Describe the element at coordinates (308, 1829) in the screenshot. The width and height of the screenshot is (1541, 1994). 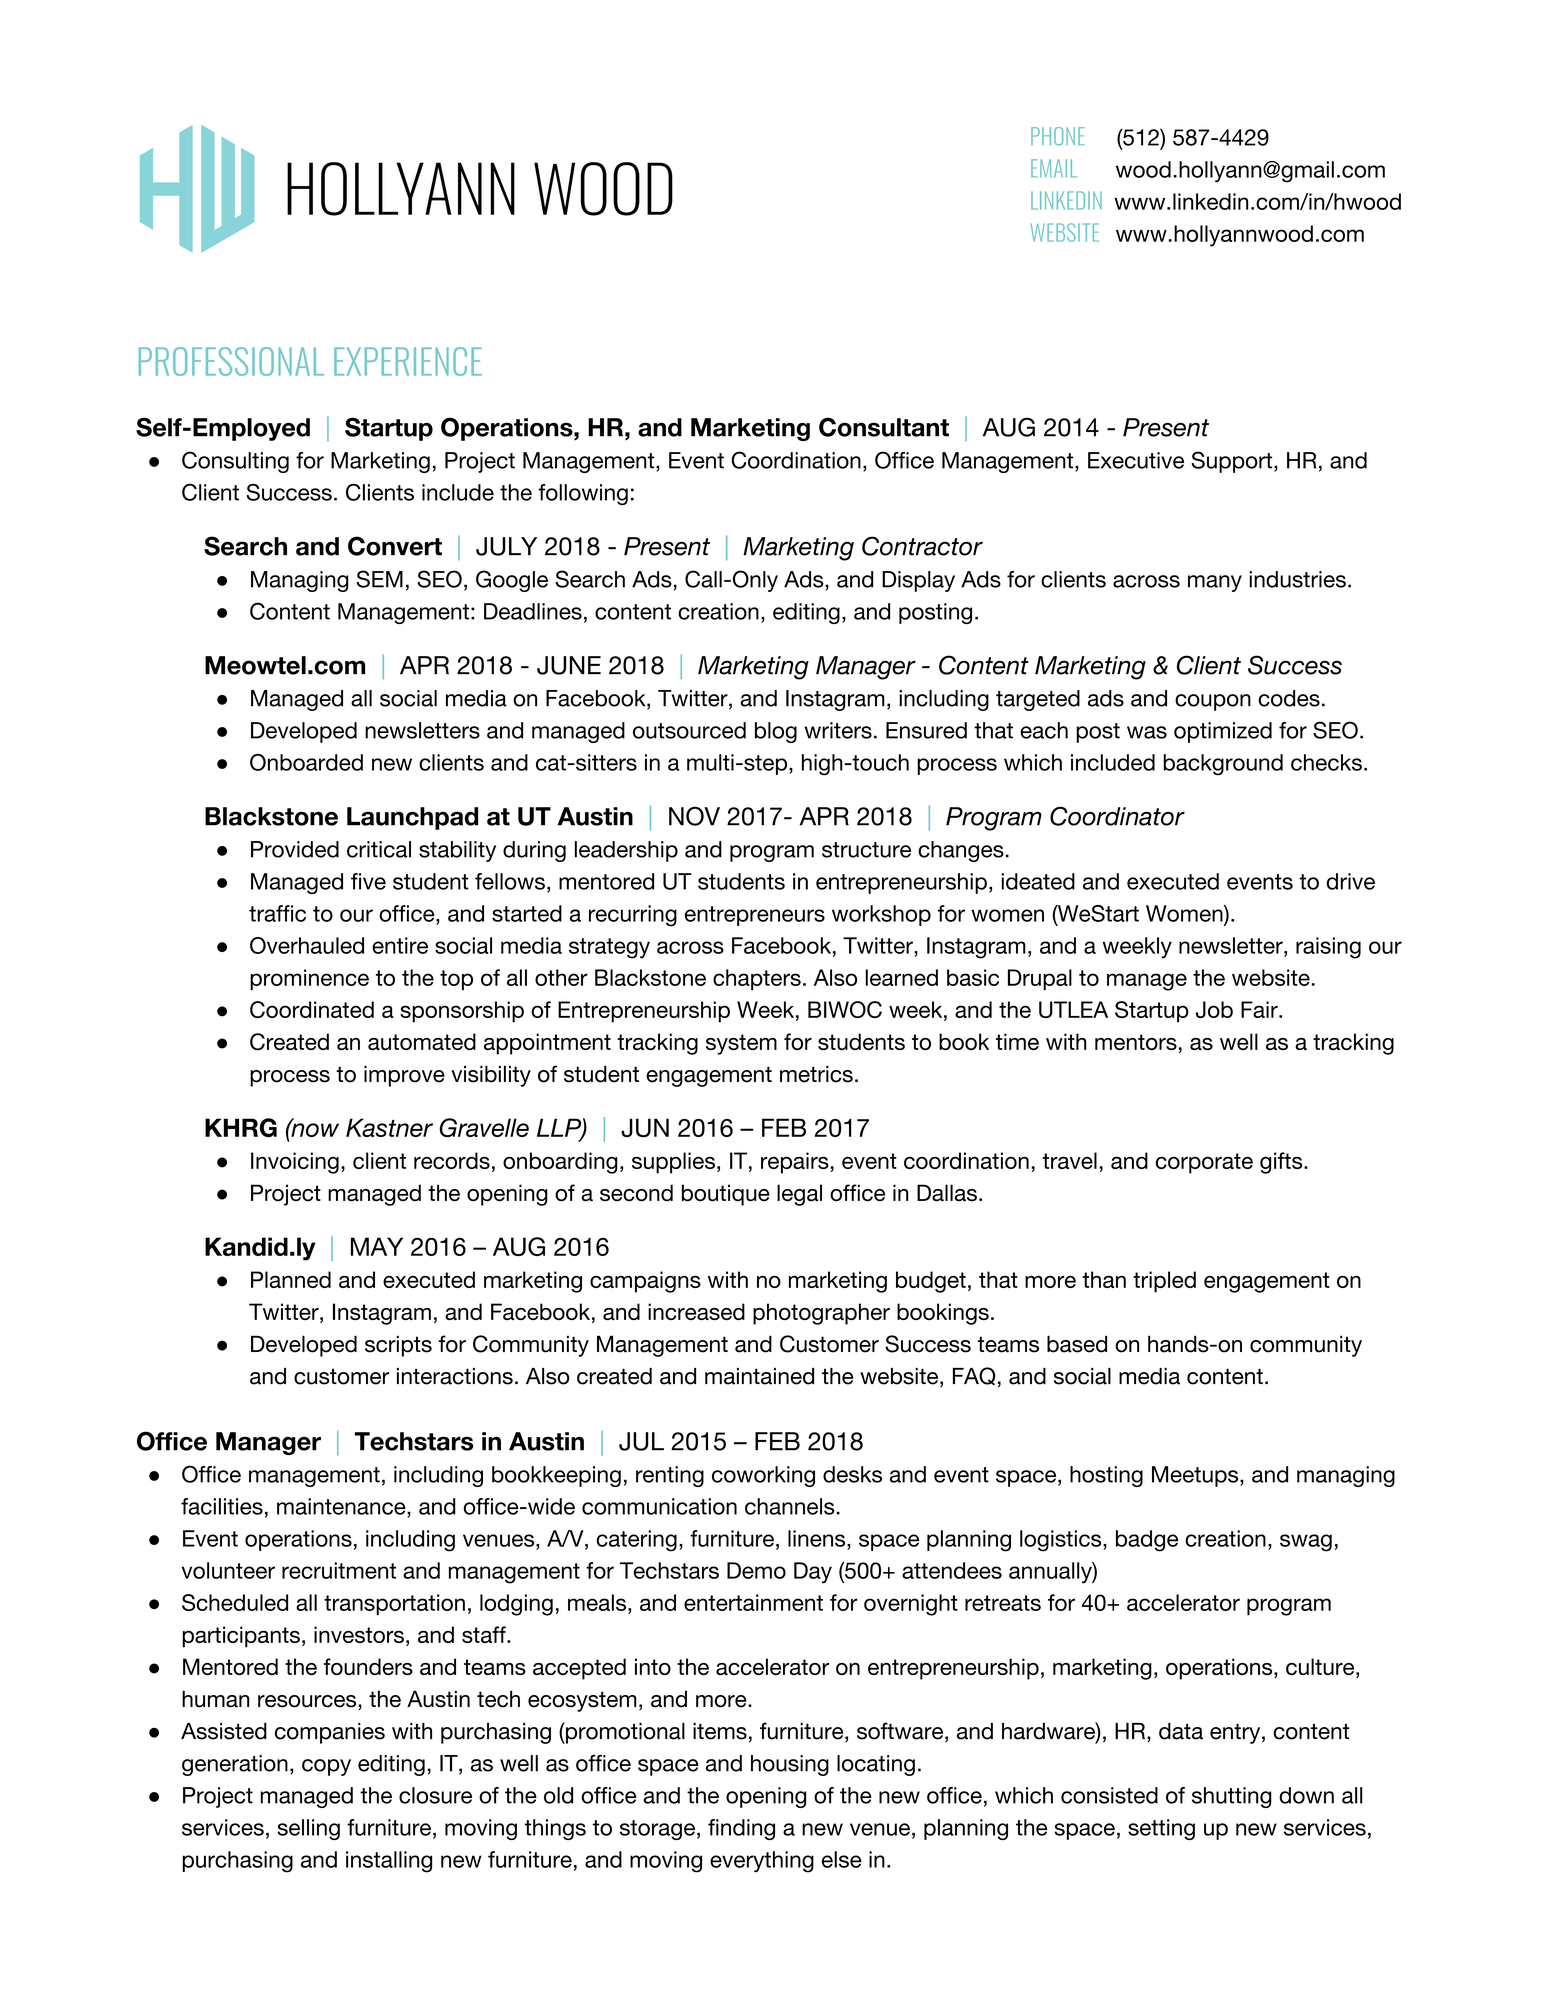
I see `selling` at that location.
